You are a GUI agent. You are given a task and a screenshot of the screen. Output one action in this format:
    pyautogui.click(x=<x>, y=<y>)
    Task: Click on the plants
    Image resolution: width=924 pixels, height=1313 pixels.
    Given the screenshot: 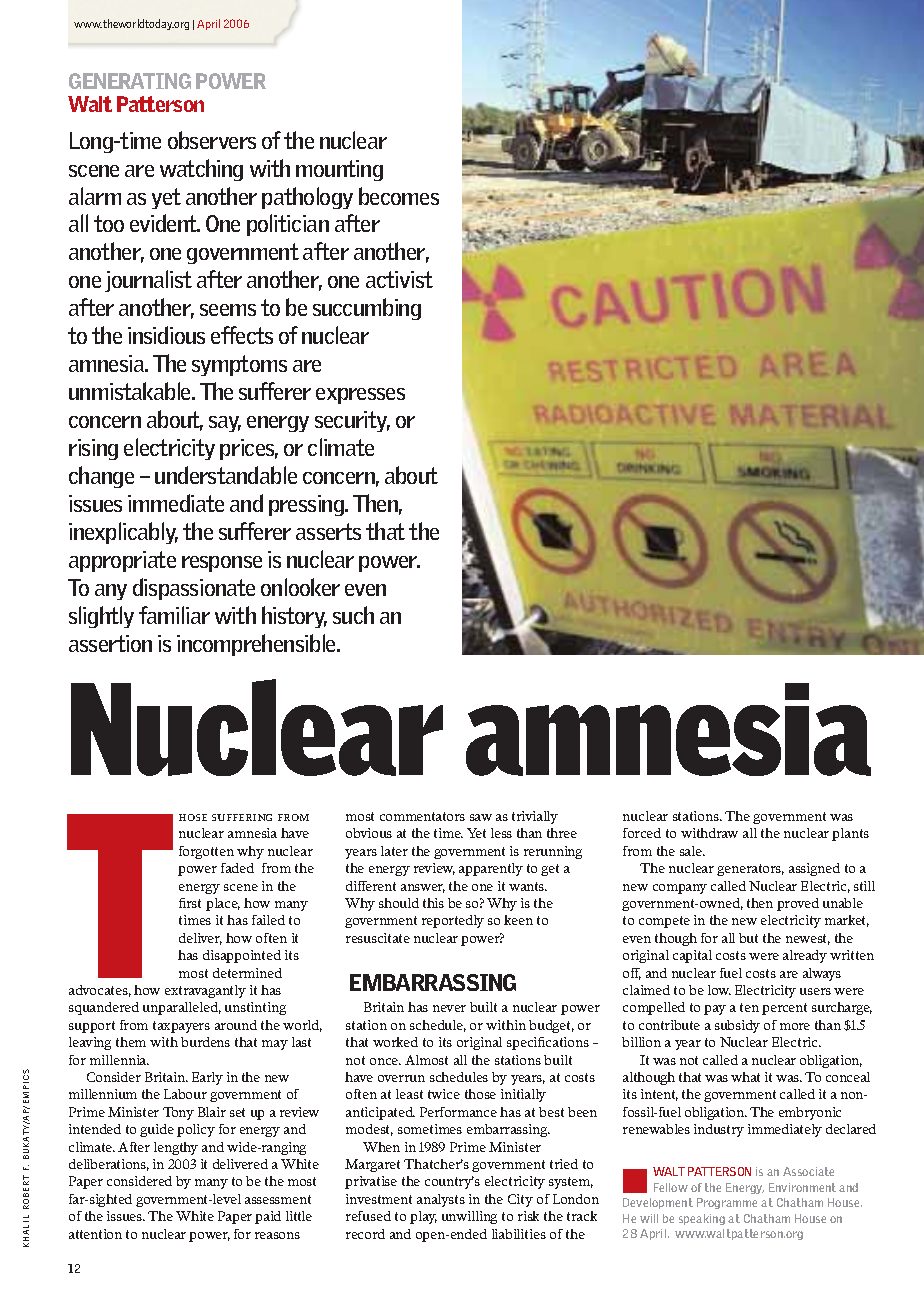 What is the action you would take?
    pyautogui.click(x=850, y=834)
